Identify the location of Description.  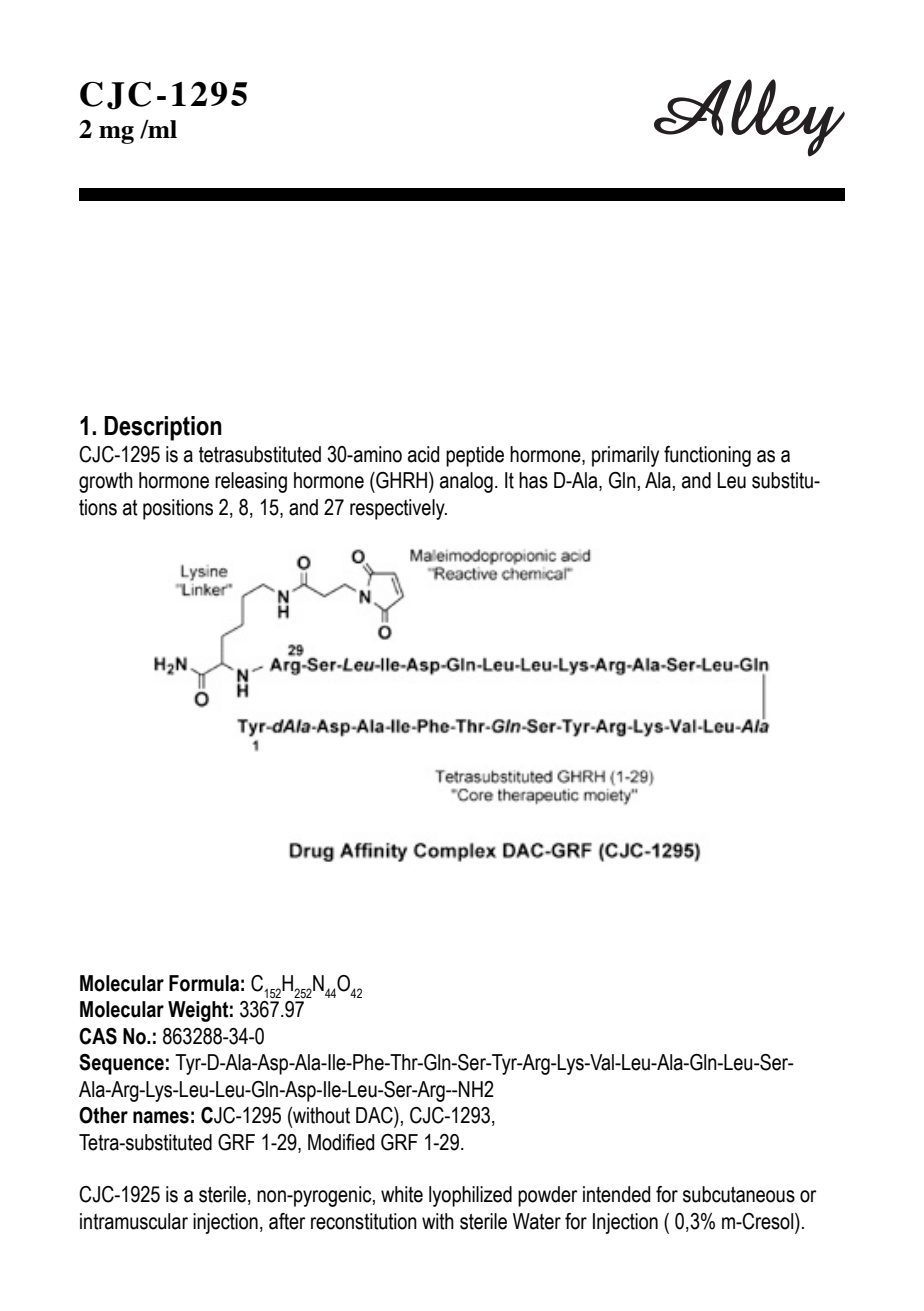
(163, 428).
